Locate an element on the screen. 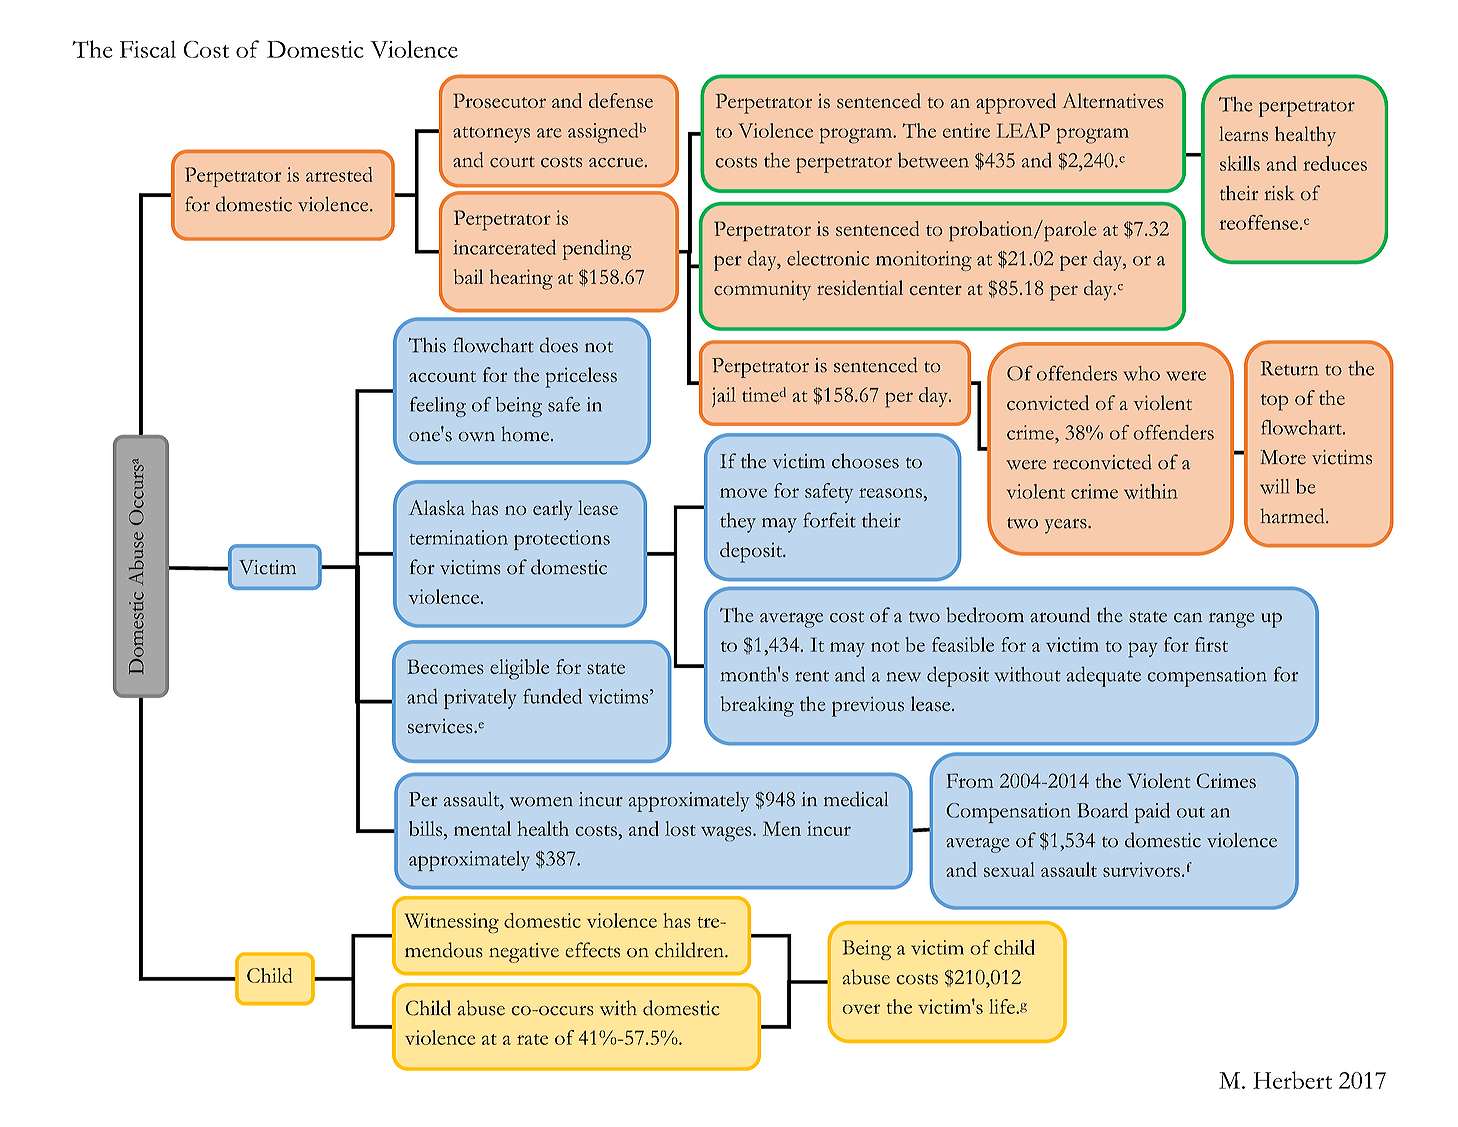 The width and height of the screenshot is (1458, 1127). community is located at coordinates (762, 290).
